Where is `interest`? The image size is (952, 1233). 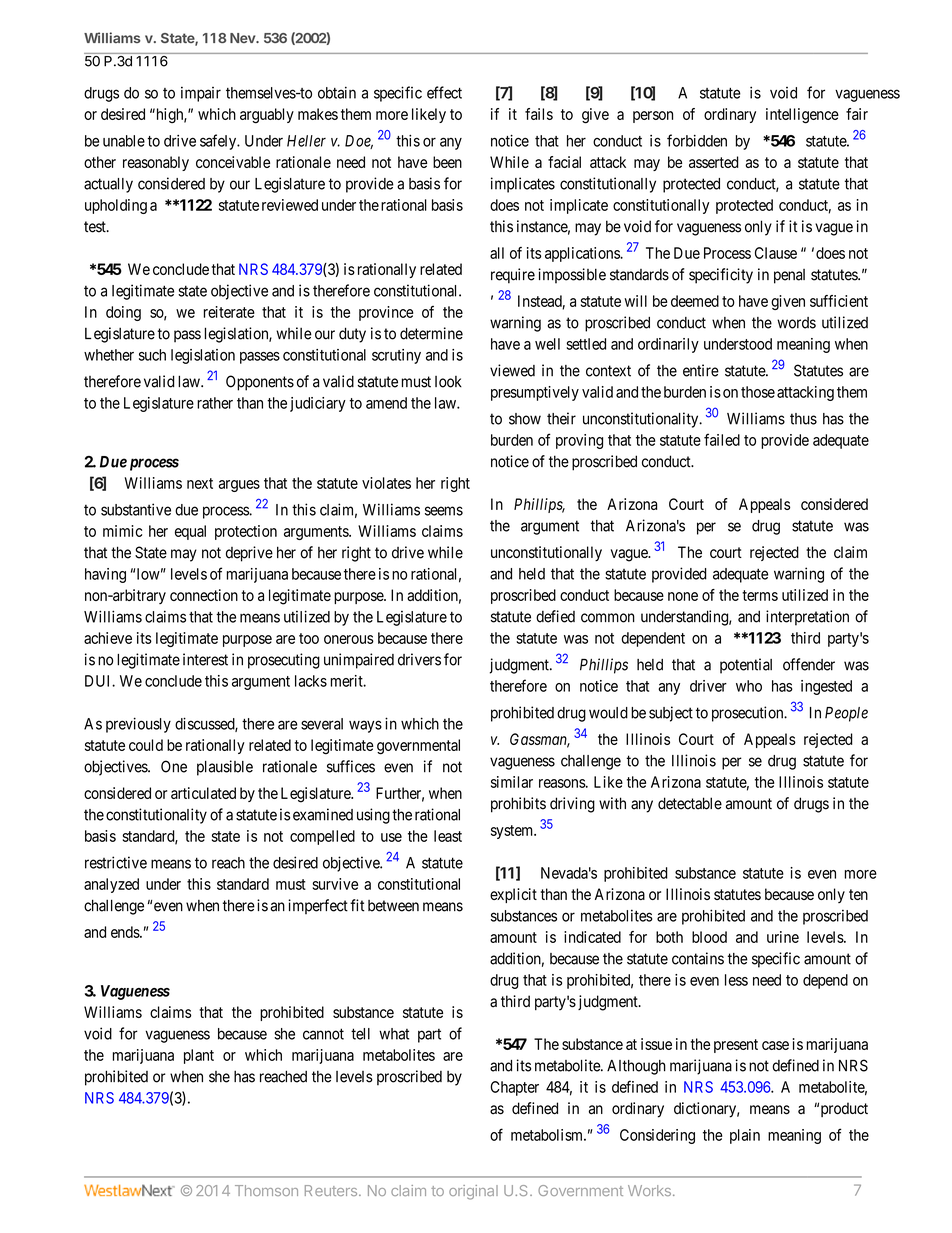 interest is located at coordinates (205, 659).
